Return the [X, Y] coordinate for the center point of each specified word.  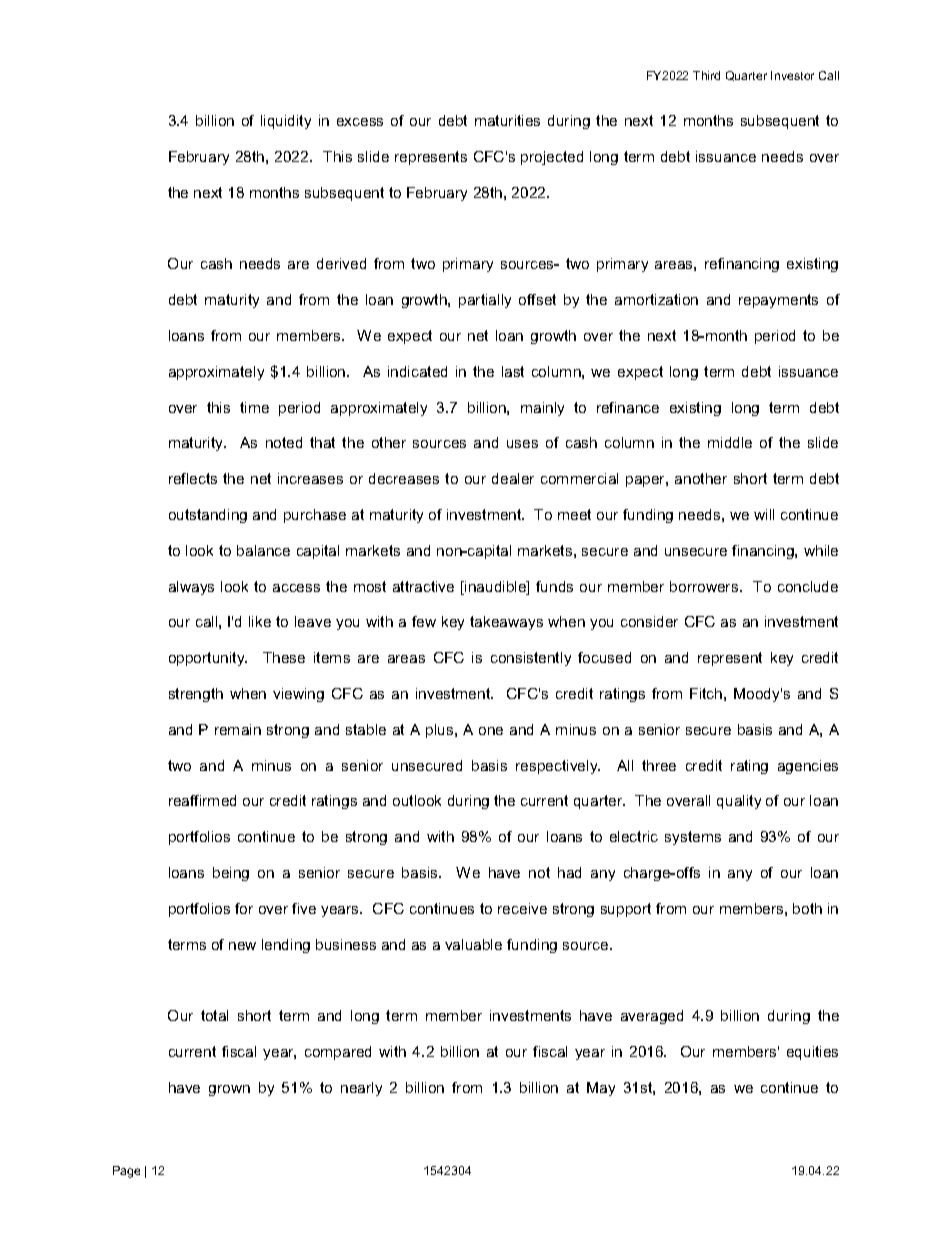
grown [229, 1090]
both [807, 908]
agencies [808, 767]
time [254, 407]
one [491, 731]
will [764, 514]
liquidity [286, 122]
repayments [778, 301]
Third [706, 75]
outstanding [208, 516]
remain [238, 729]
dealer [513, 478]
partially [485, 301]
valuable [473, 944]
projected [552, 158]
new [242, 946]
